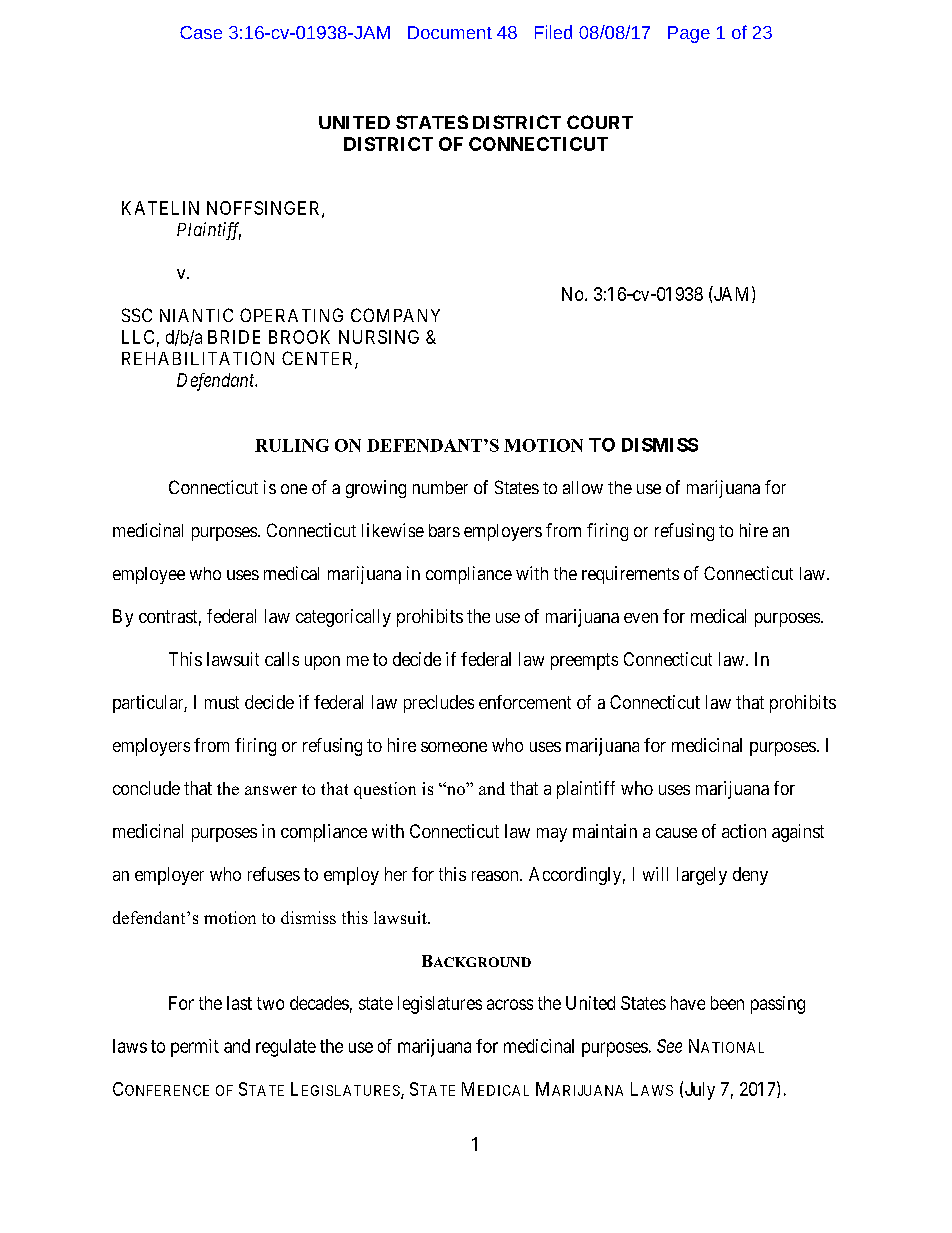  What do you see at coordinates (292, 445) in the screenshot?
I see `RULING` at bounding box center [292, 445].
